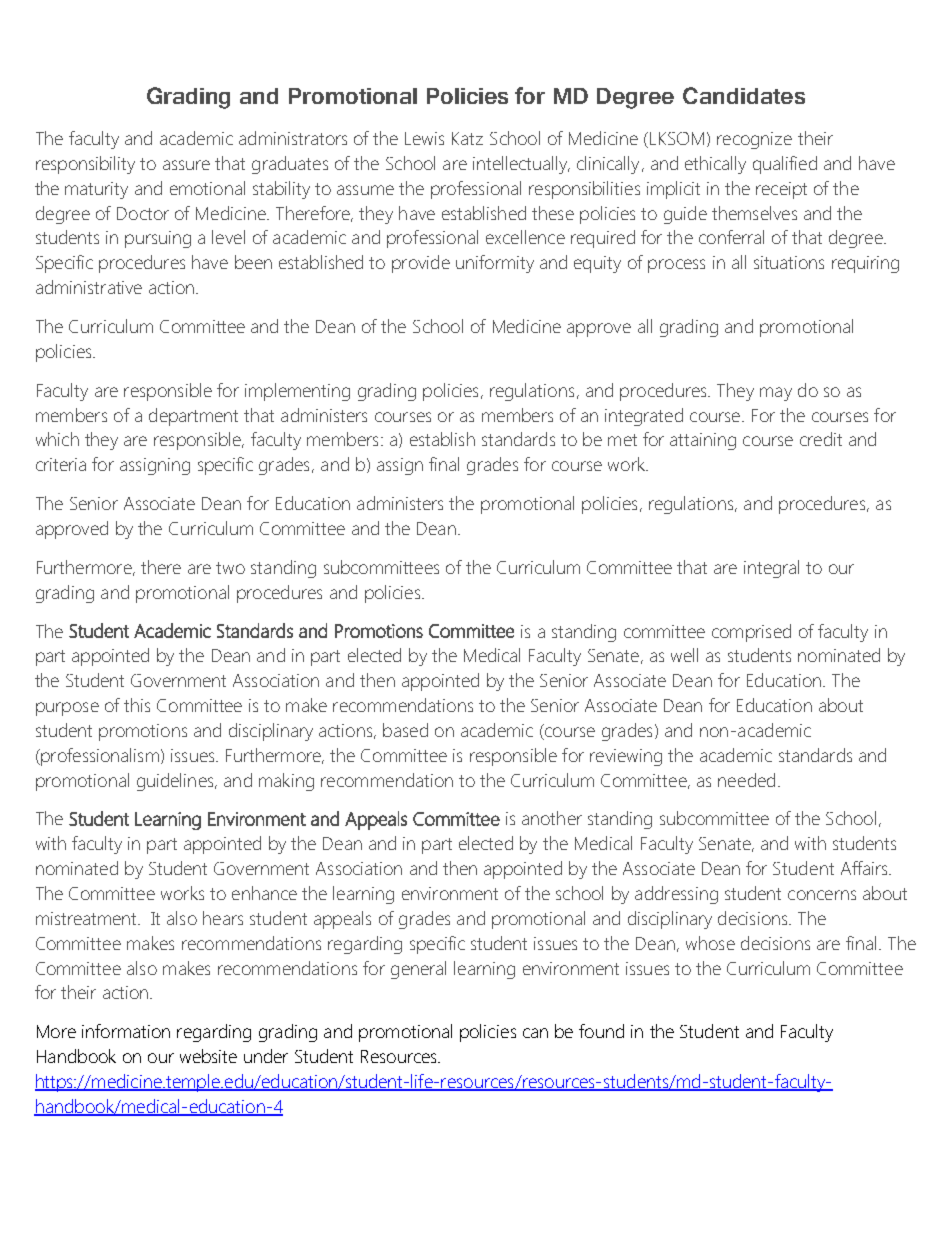 The image size is (952, 1233). What do you see at coordinates (751, 633) in the page?
I see `comprised` at bounding box center [751, 633].
